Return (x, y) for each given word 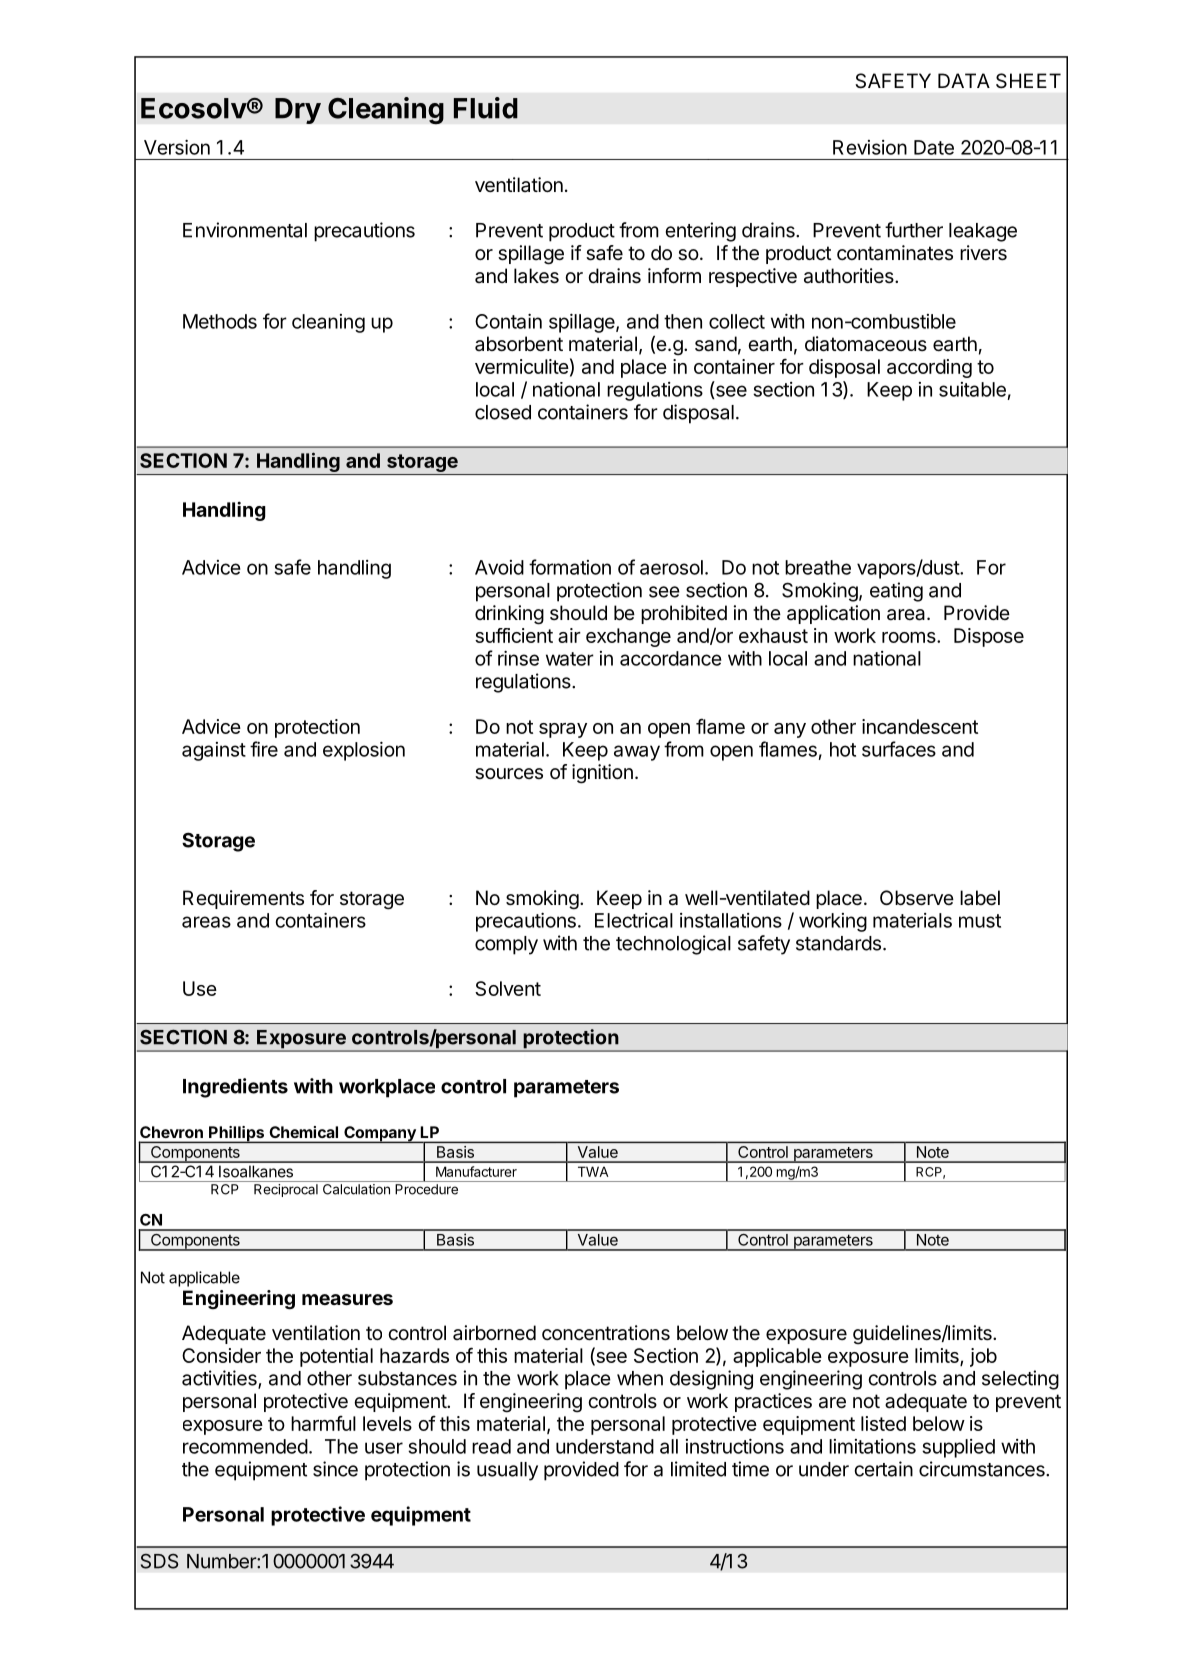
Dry (298, 111)
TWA (593, 1171)
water (570, 659)
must (980, 921)
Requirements (243, 899)
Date (934, 147)
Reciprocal (286, 1190)
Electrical (634, 920)
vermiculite (522, 366)
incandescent (920, 726)
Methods (220, 321)
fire (264, 749)
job (983, 1357)
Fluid (486, 108)
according (929, 368)
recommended (245, 1446)
